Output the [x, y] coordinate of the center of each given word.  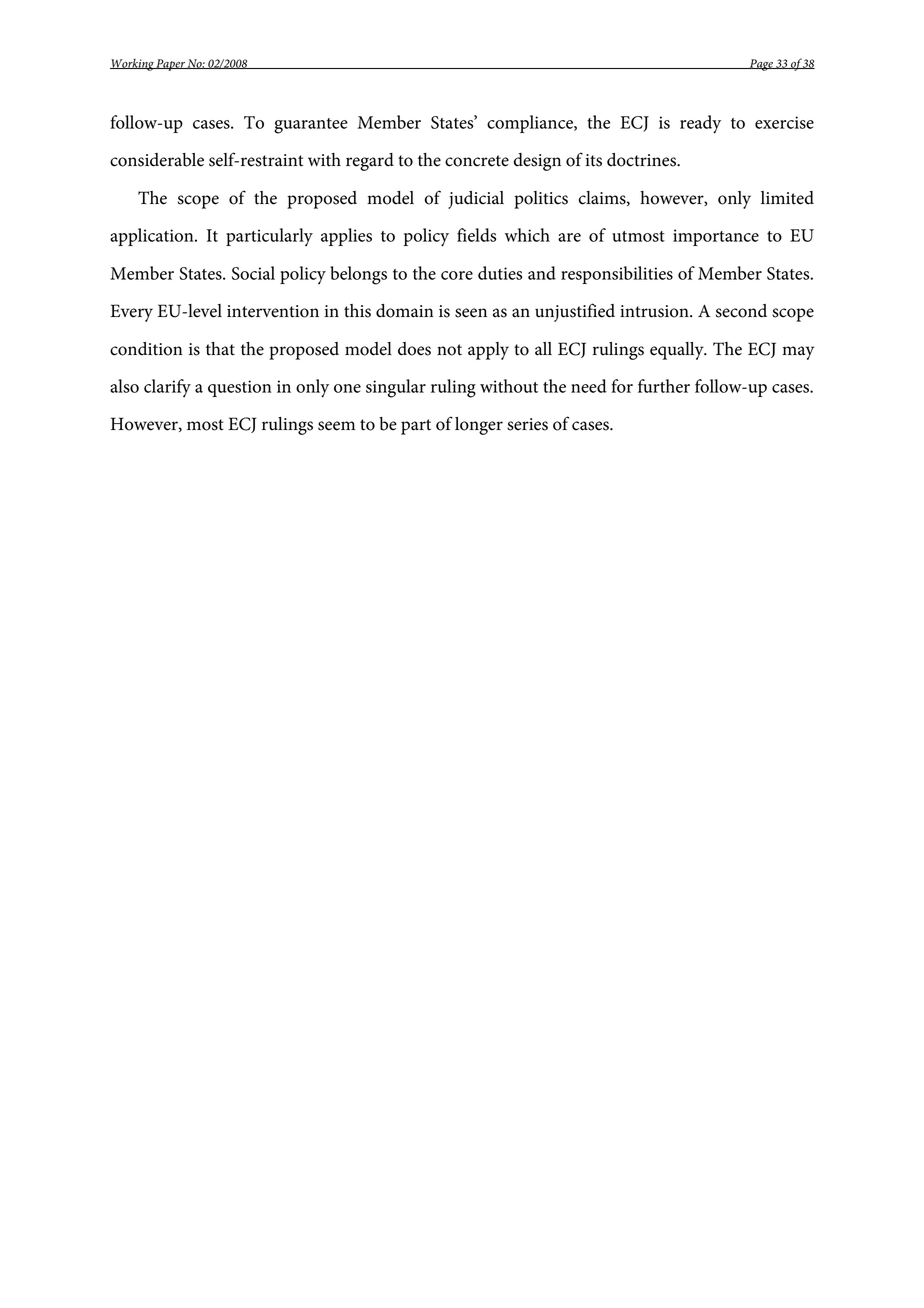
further [664, 386]
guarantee [311, 126]
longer [479, 426]
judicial [476, 200]
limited [787, 198]
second [741, 311]
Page [761, 65]
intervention [273, 311]
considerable [157, 160]
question [240, 388]
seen [471, 313]
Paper [171, 65]
